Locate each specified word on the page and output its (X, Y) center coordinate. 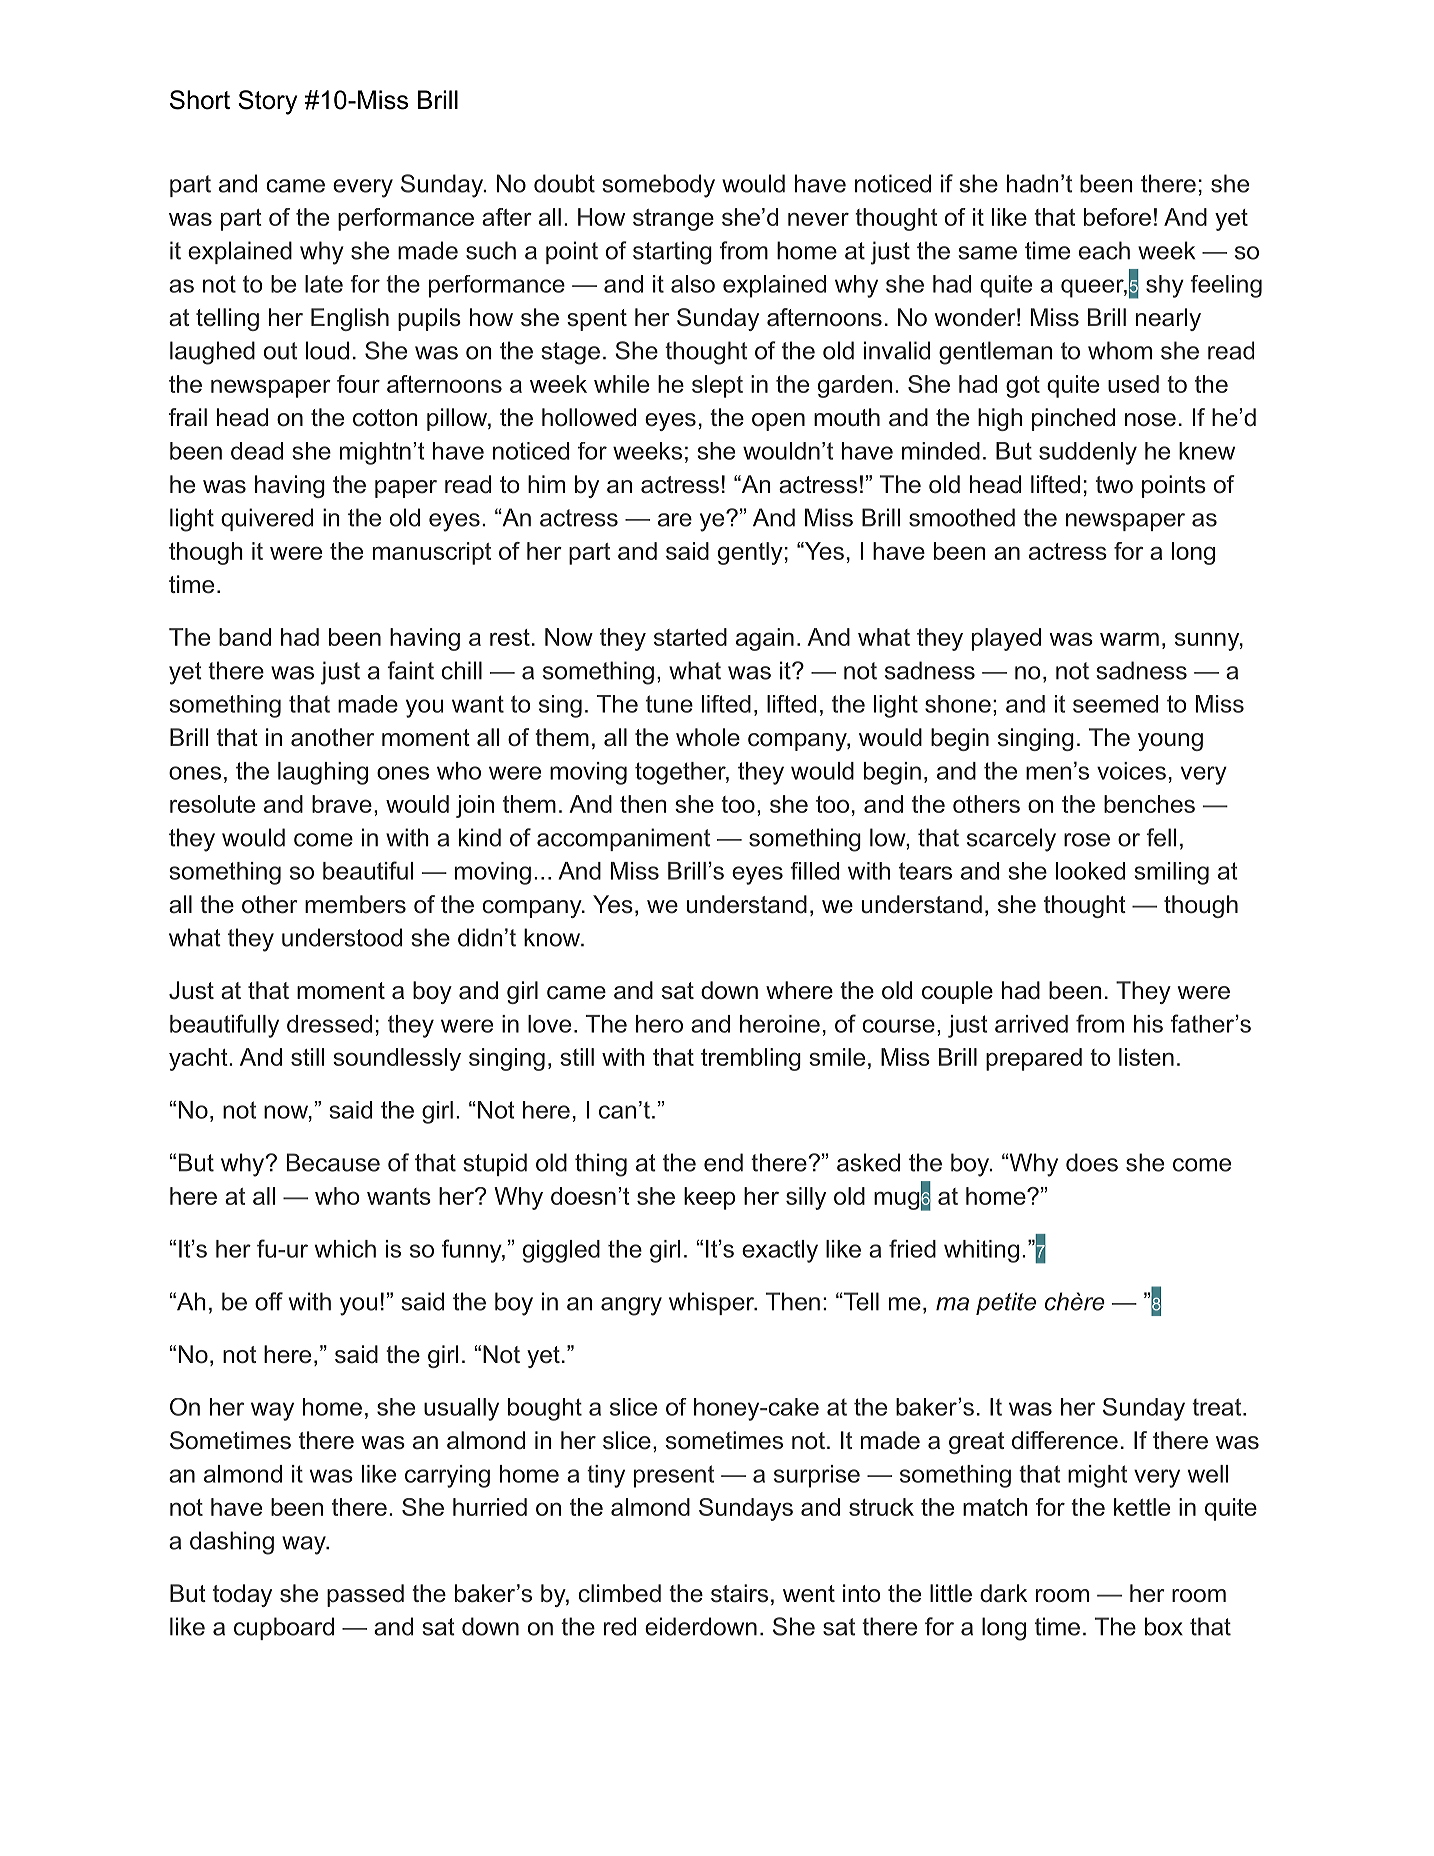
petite (1006, 1303)
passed (365, 1595)
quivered (267, 519)
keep (709, 1198)
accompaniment (623, 839)
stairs (739, 1593)
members (355, 904)
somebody (658, 186)
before (1117, 217)
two (1114, 485)
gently (750, 553)
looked (1090, 871)
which (345, 1249)
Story (267, 102)
